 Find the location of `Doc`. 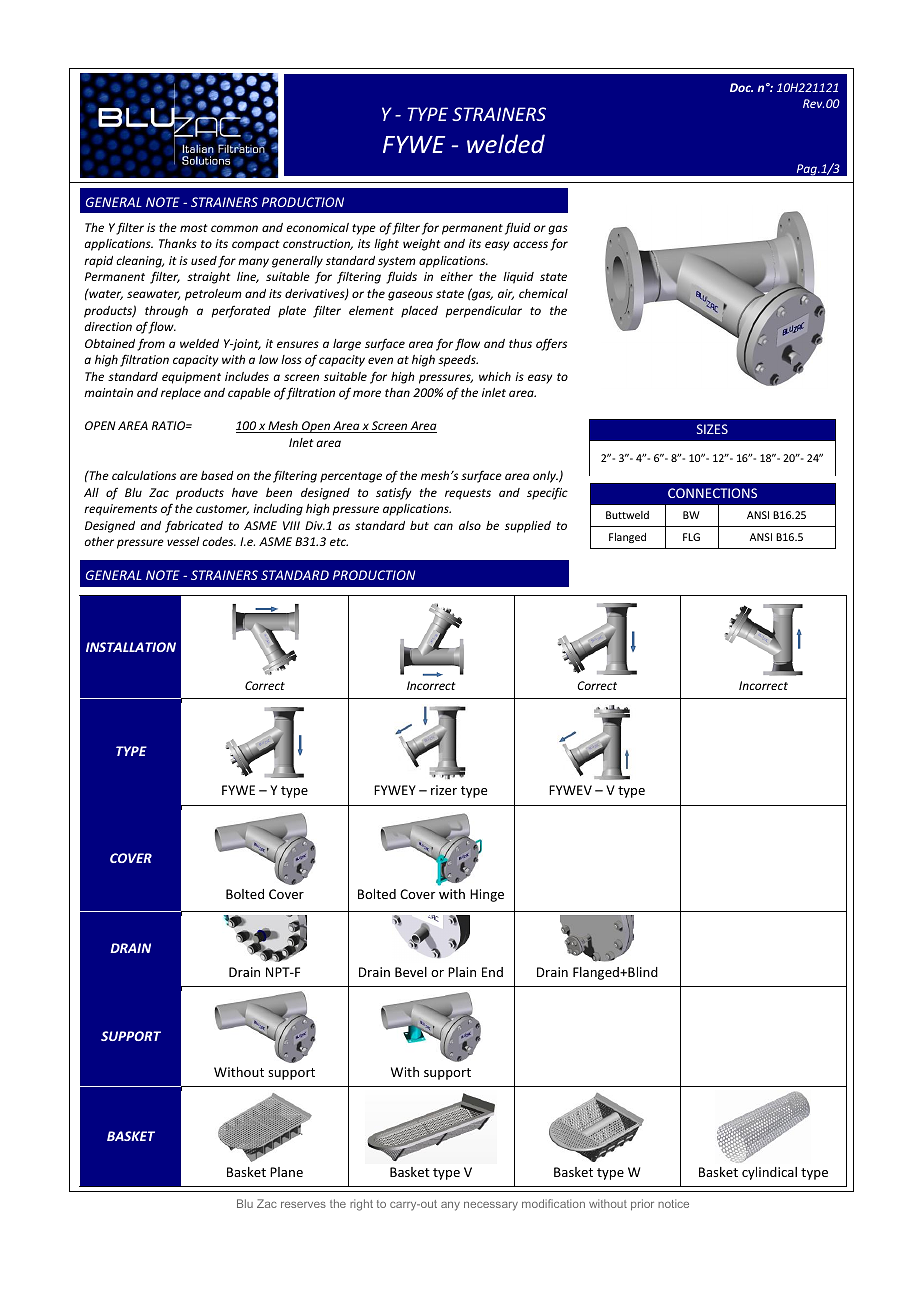

Doc is located at coordinates (741, 87).
